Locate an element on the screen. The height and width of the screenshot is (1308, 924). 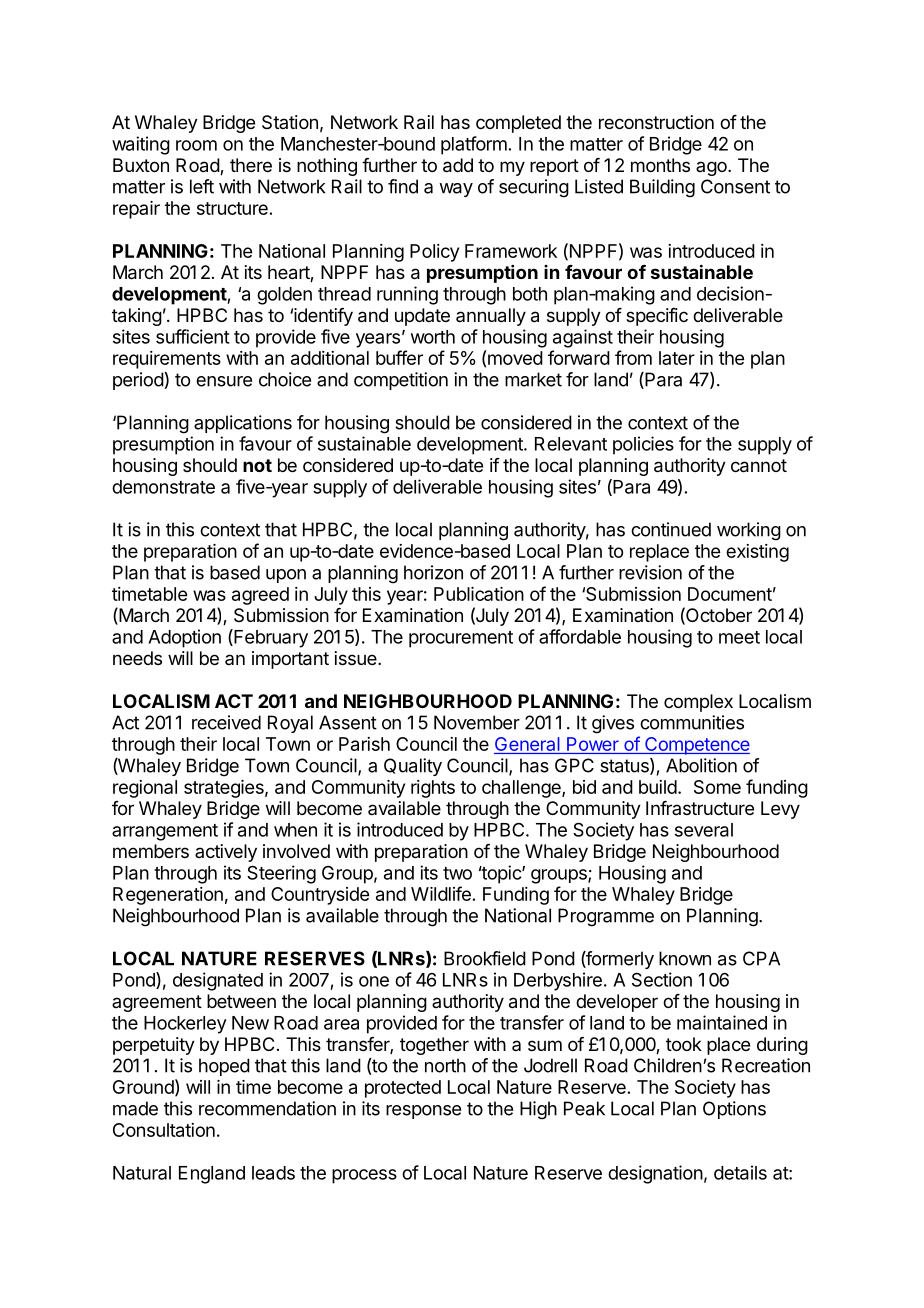
Relevant is located at coordinates (571, 444).
